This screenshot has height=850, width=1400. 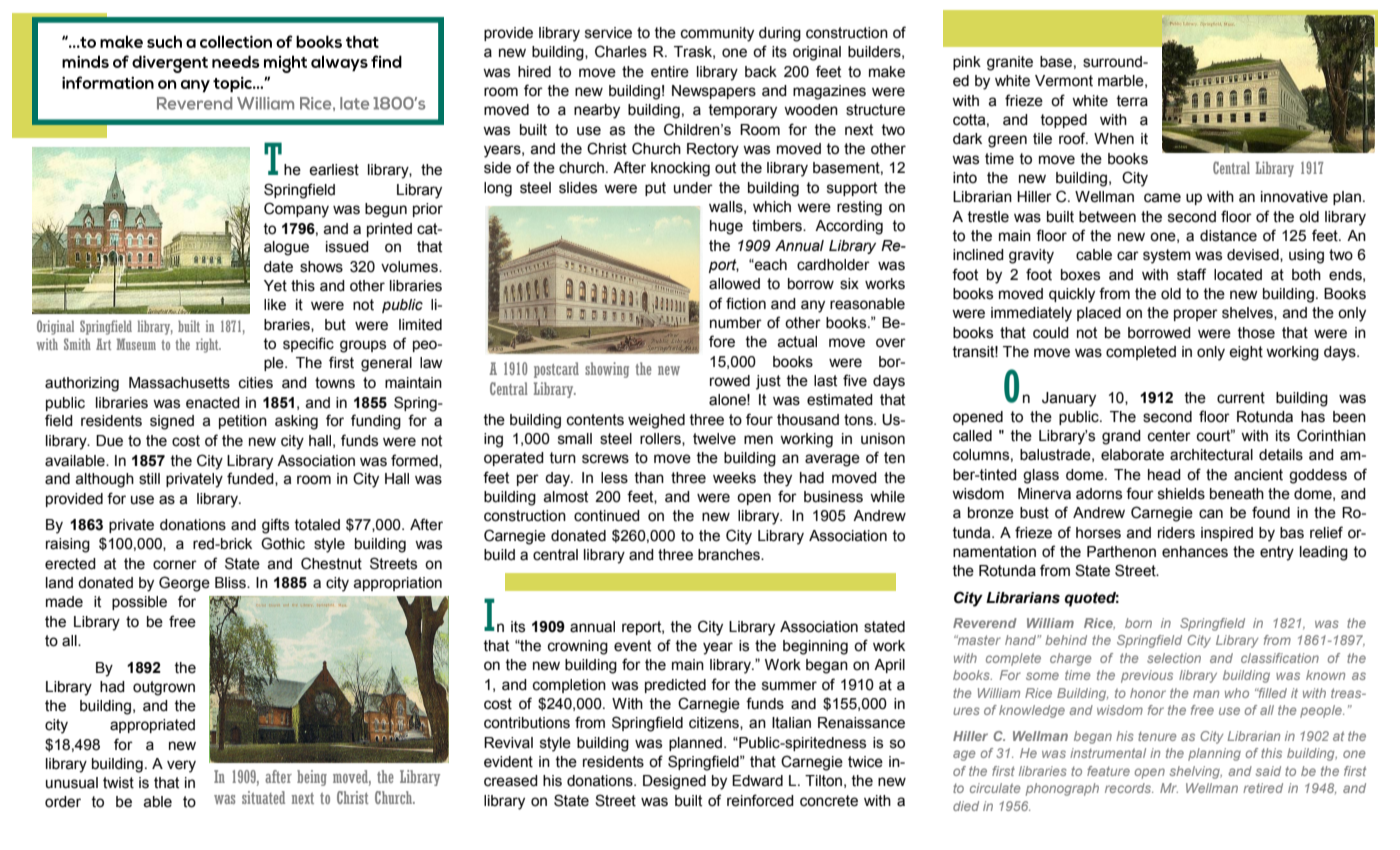 What do you see at coordinates (1196, 772) in the screenshot?
I see `shelving` at bounding box center [1196, 772].
